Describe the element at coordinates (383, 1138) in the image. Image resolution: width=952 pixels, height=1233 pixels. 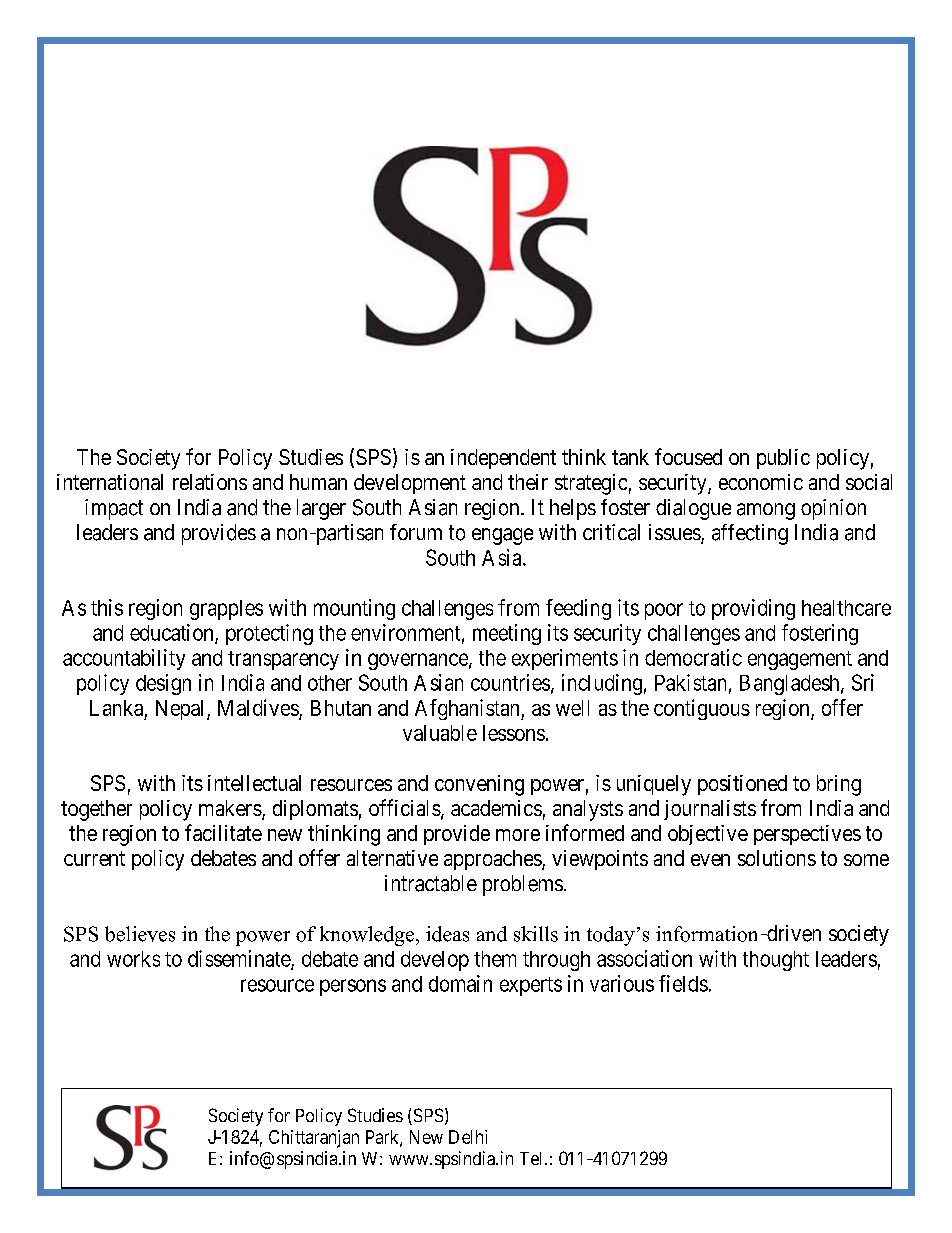
I see `Park` at that location.
